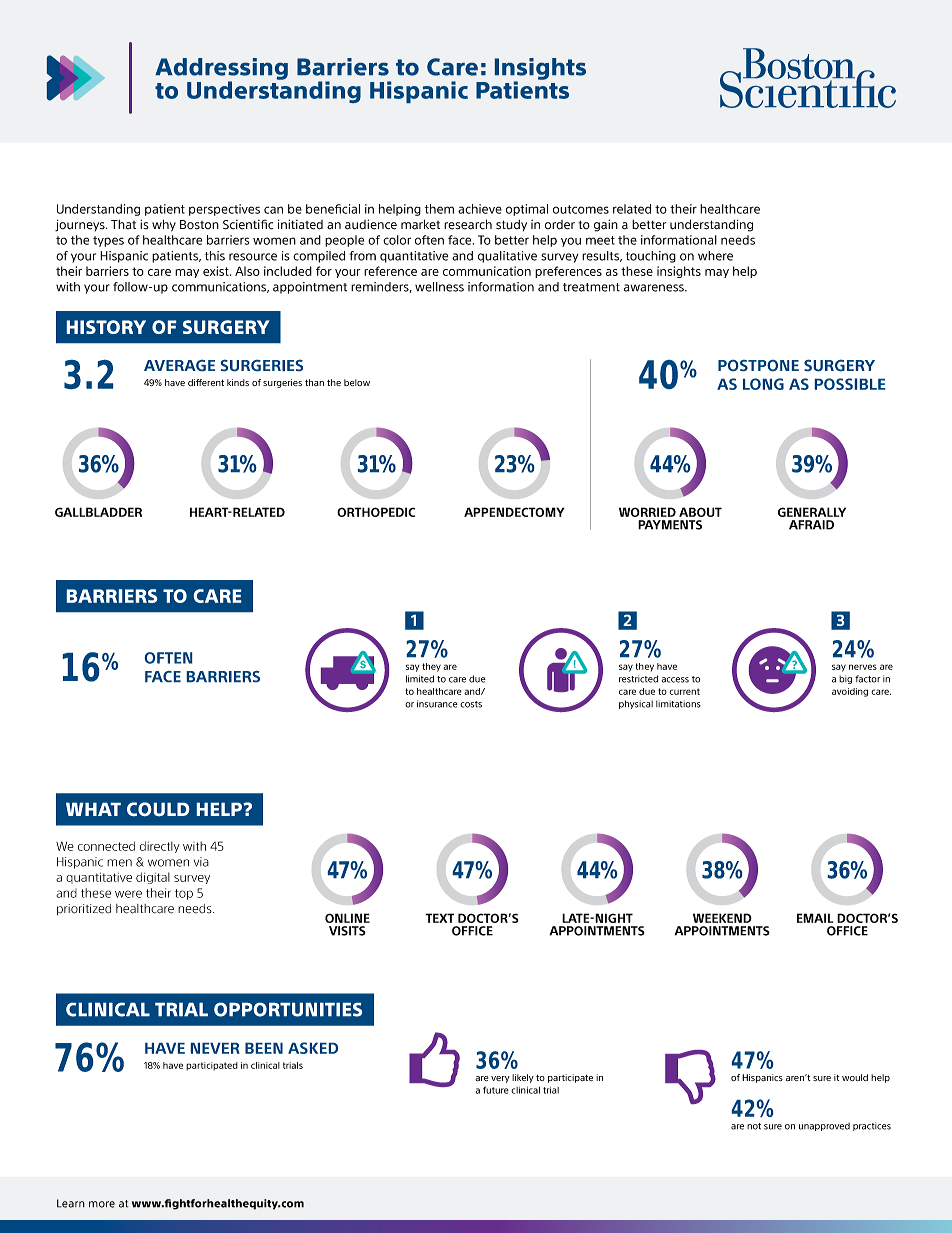 This screenshot has width=952, height=1233. I want to click on where, so click(715, 256).
